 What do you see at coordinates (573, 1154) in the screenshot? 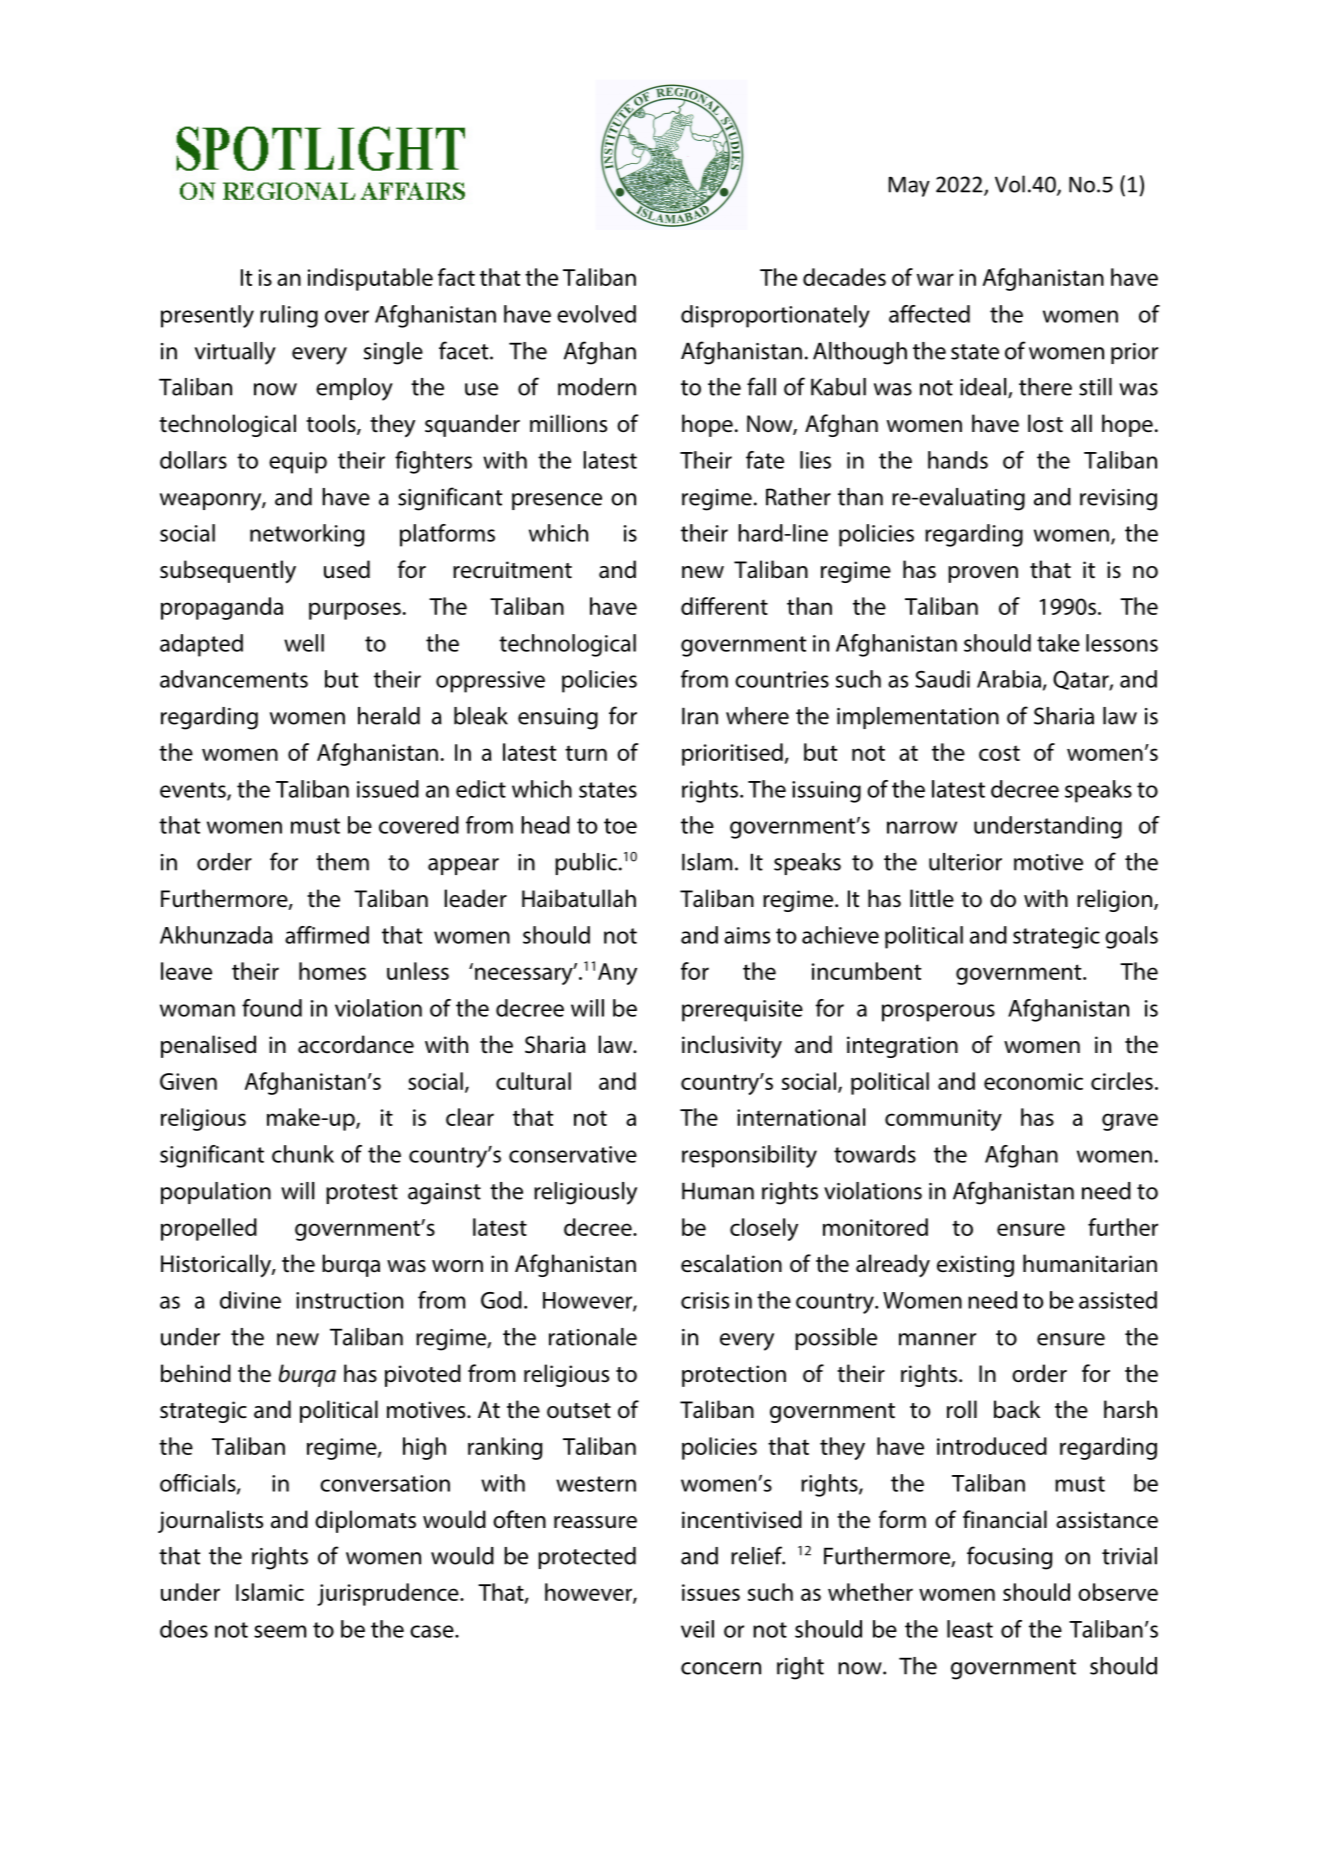
I see `conservative` at bounding box center [573, 1154].
